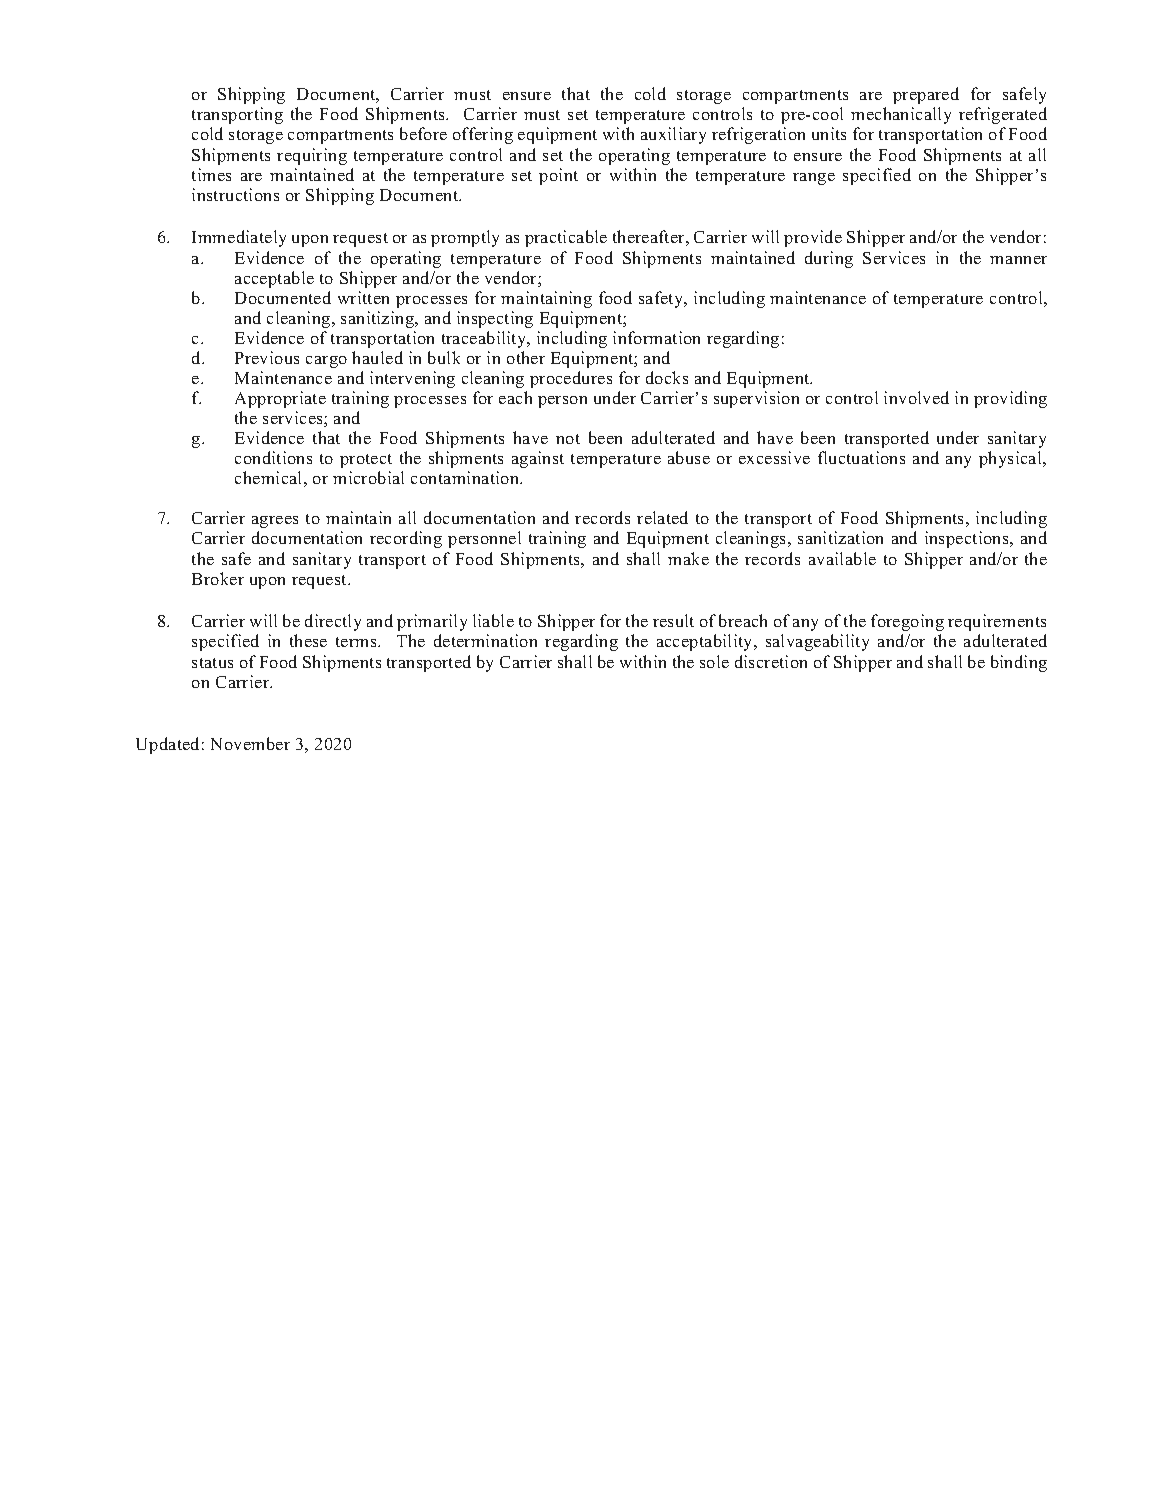  I want to click on practicable, so click(566, 238).
